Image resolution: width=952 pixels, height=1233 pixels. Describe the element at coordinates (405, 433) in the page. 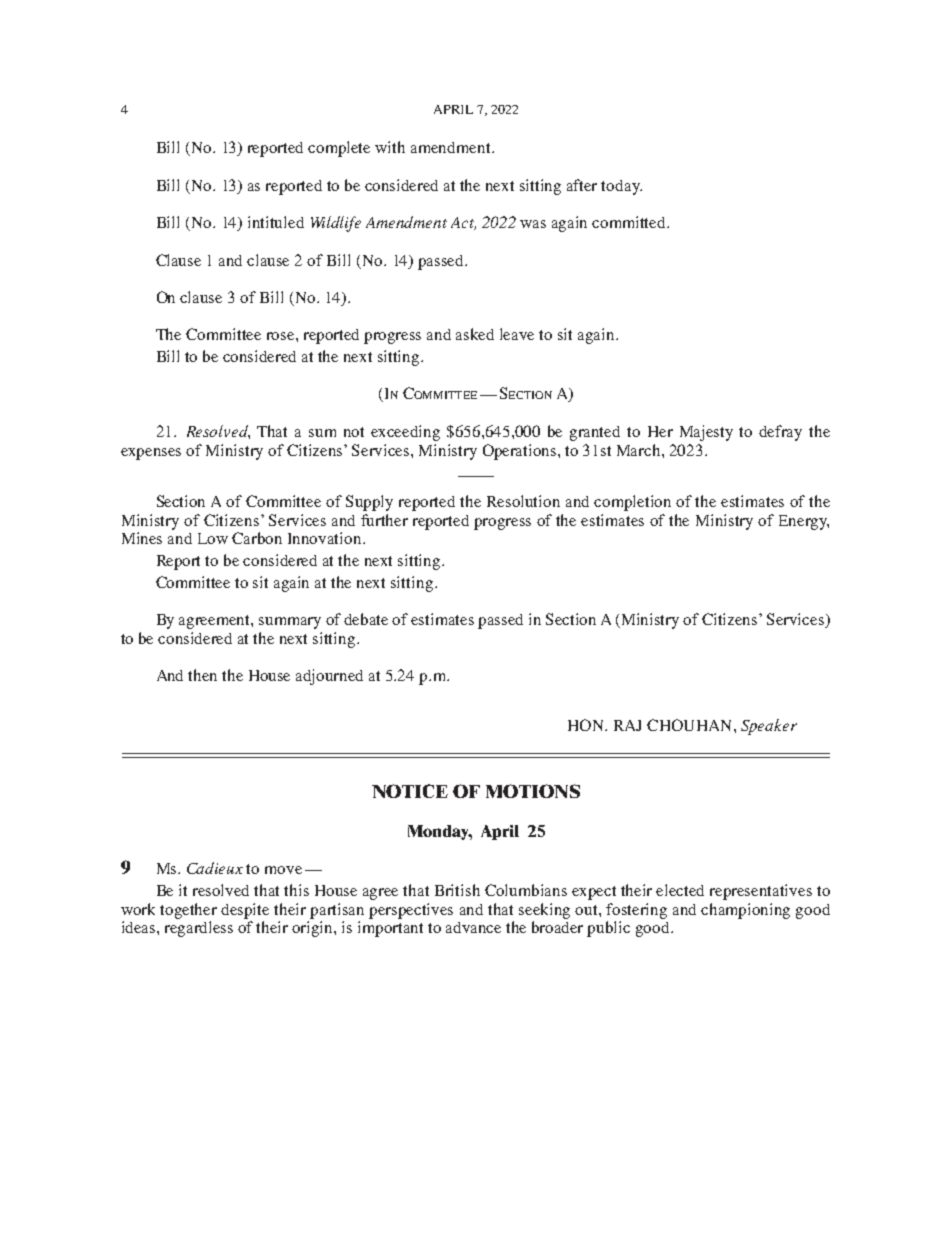

I see `exceeding` at that location.
